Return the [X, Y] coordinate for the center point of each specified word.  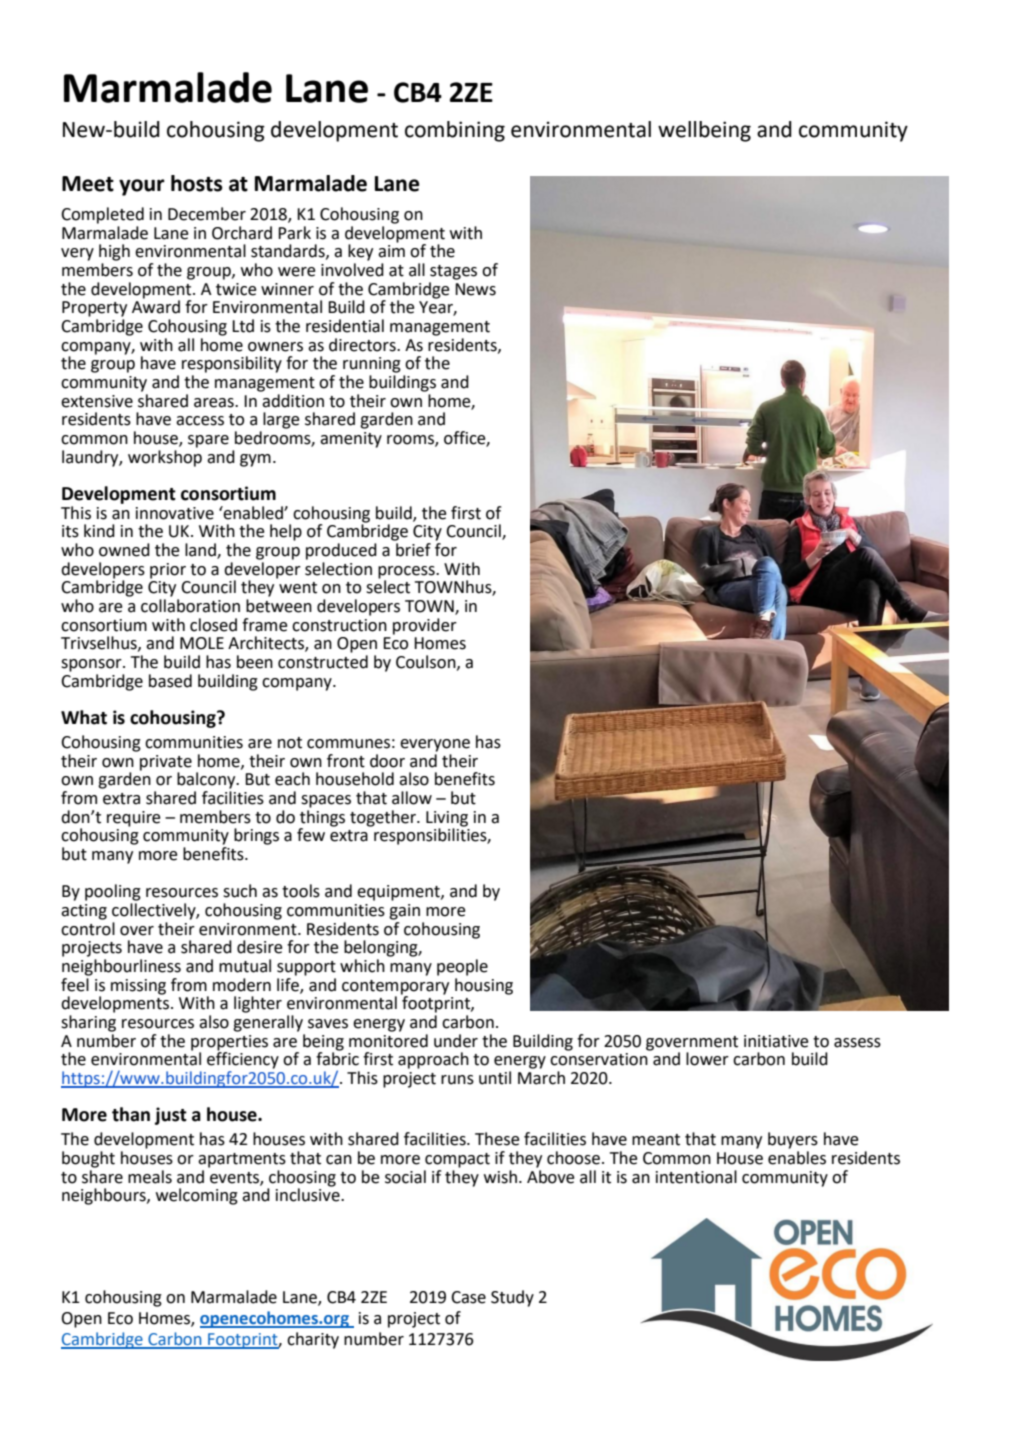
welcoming [197, 1196]
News [475, 289]
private [166, 763]
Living [447, 819]
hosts [197, 183]
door [387, 761]
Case [468, 1297]
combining [455, 131]
